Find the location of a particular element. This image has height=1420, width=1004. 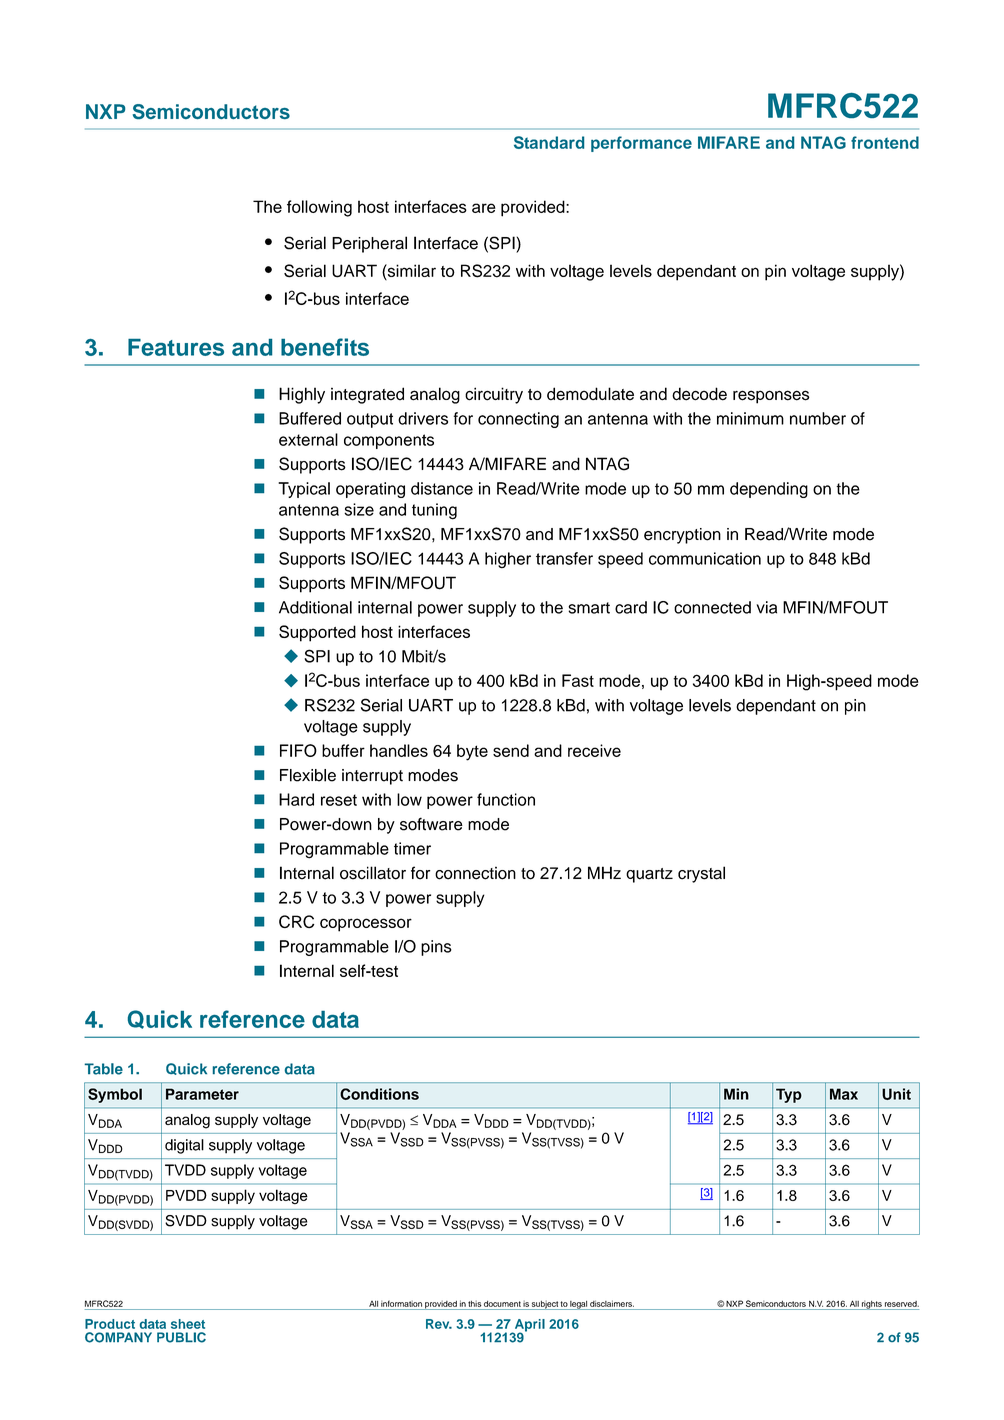

send is located at coordinates (511, 750).
